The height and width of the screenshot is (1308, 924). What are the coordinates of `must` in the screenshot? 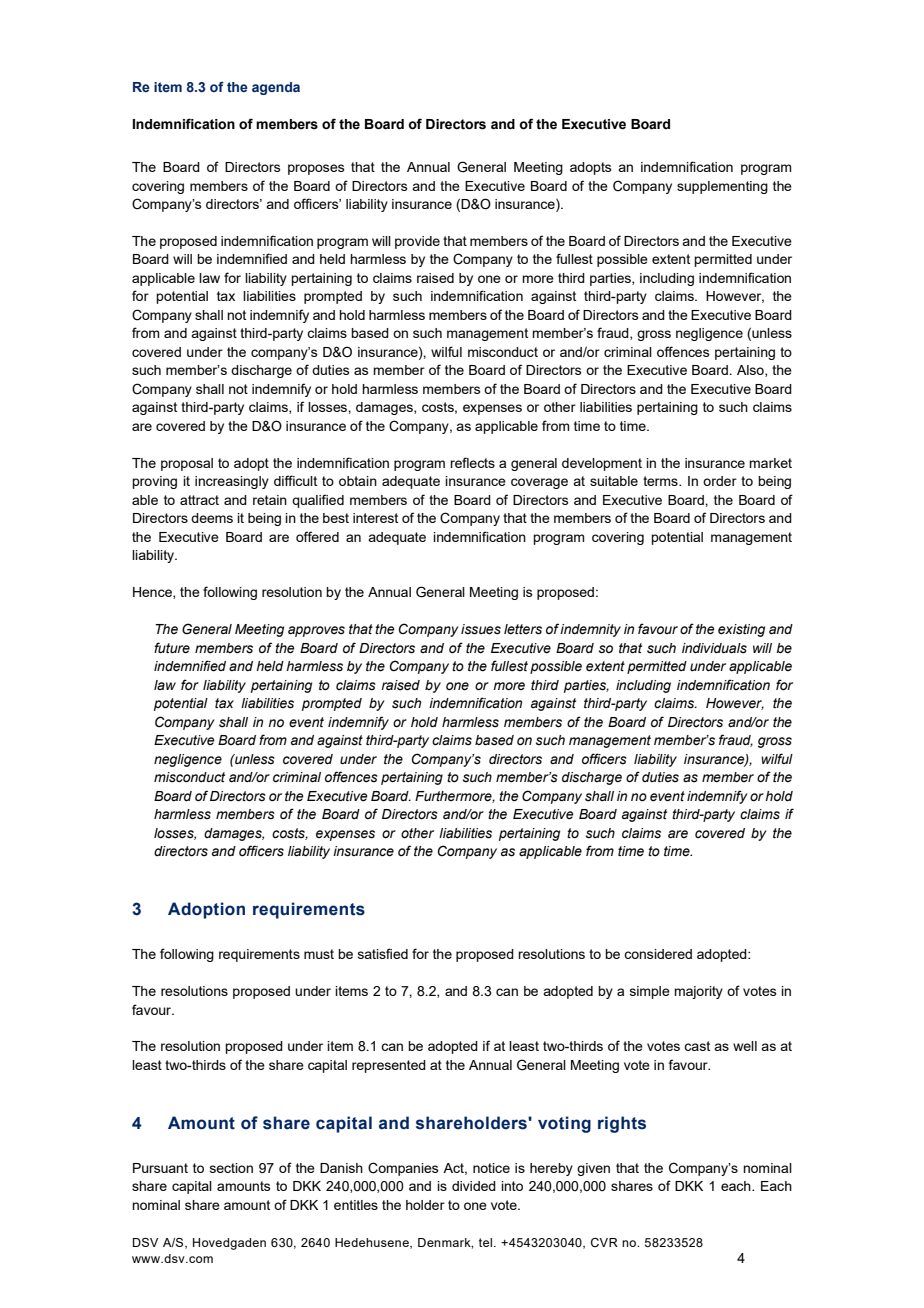 It's located at (319, 954).
